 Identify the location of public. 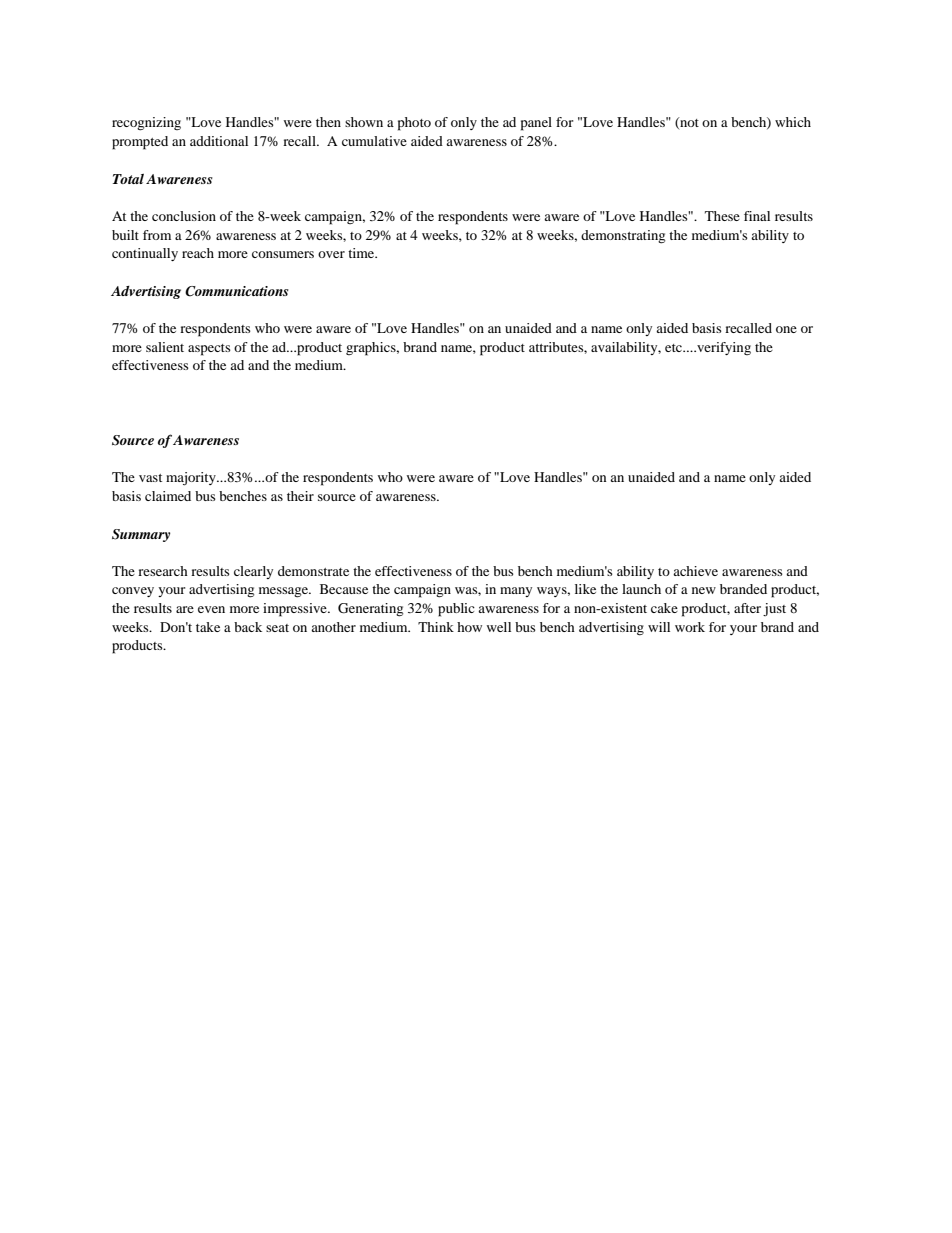
(456, 610).
